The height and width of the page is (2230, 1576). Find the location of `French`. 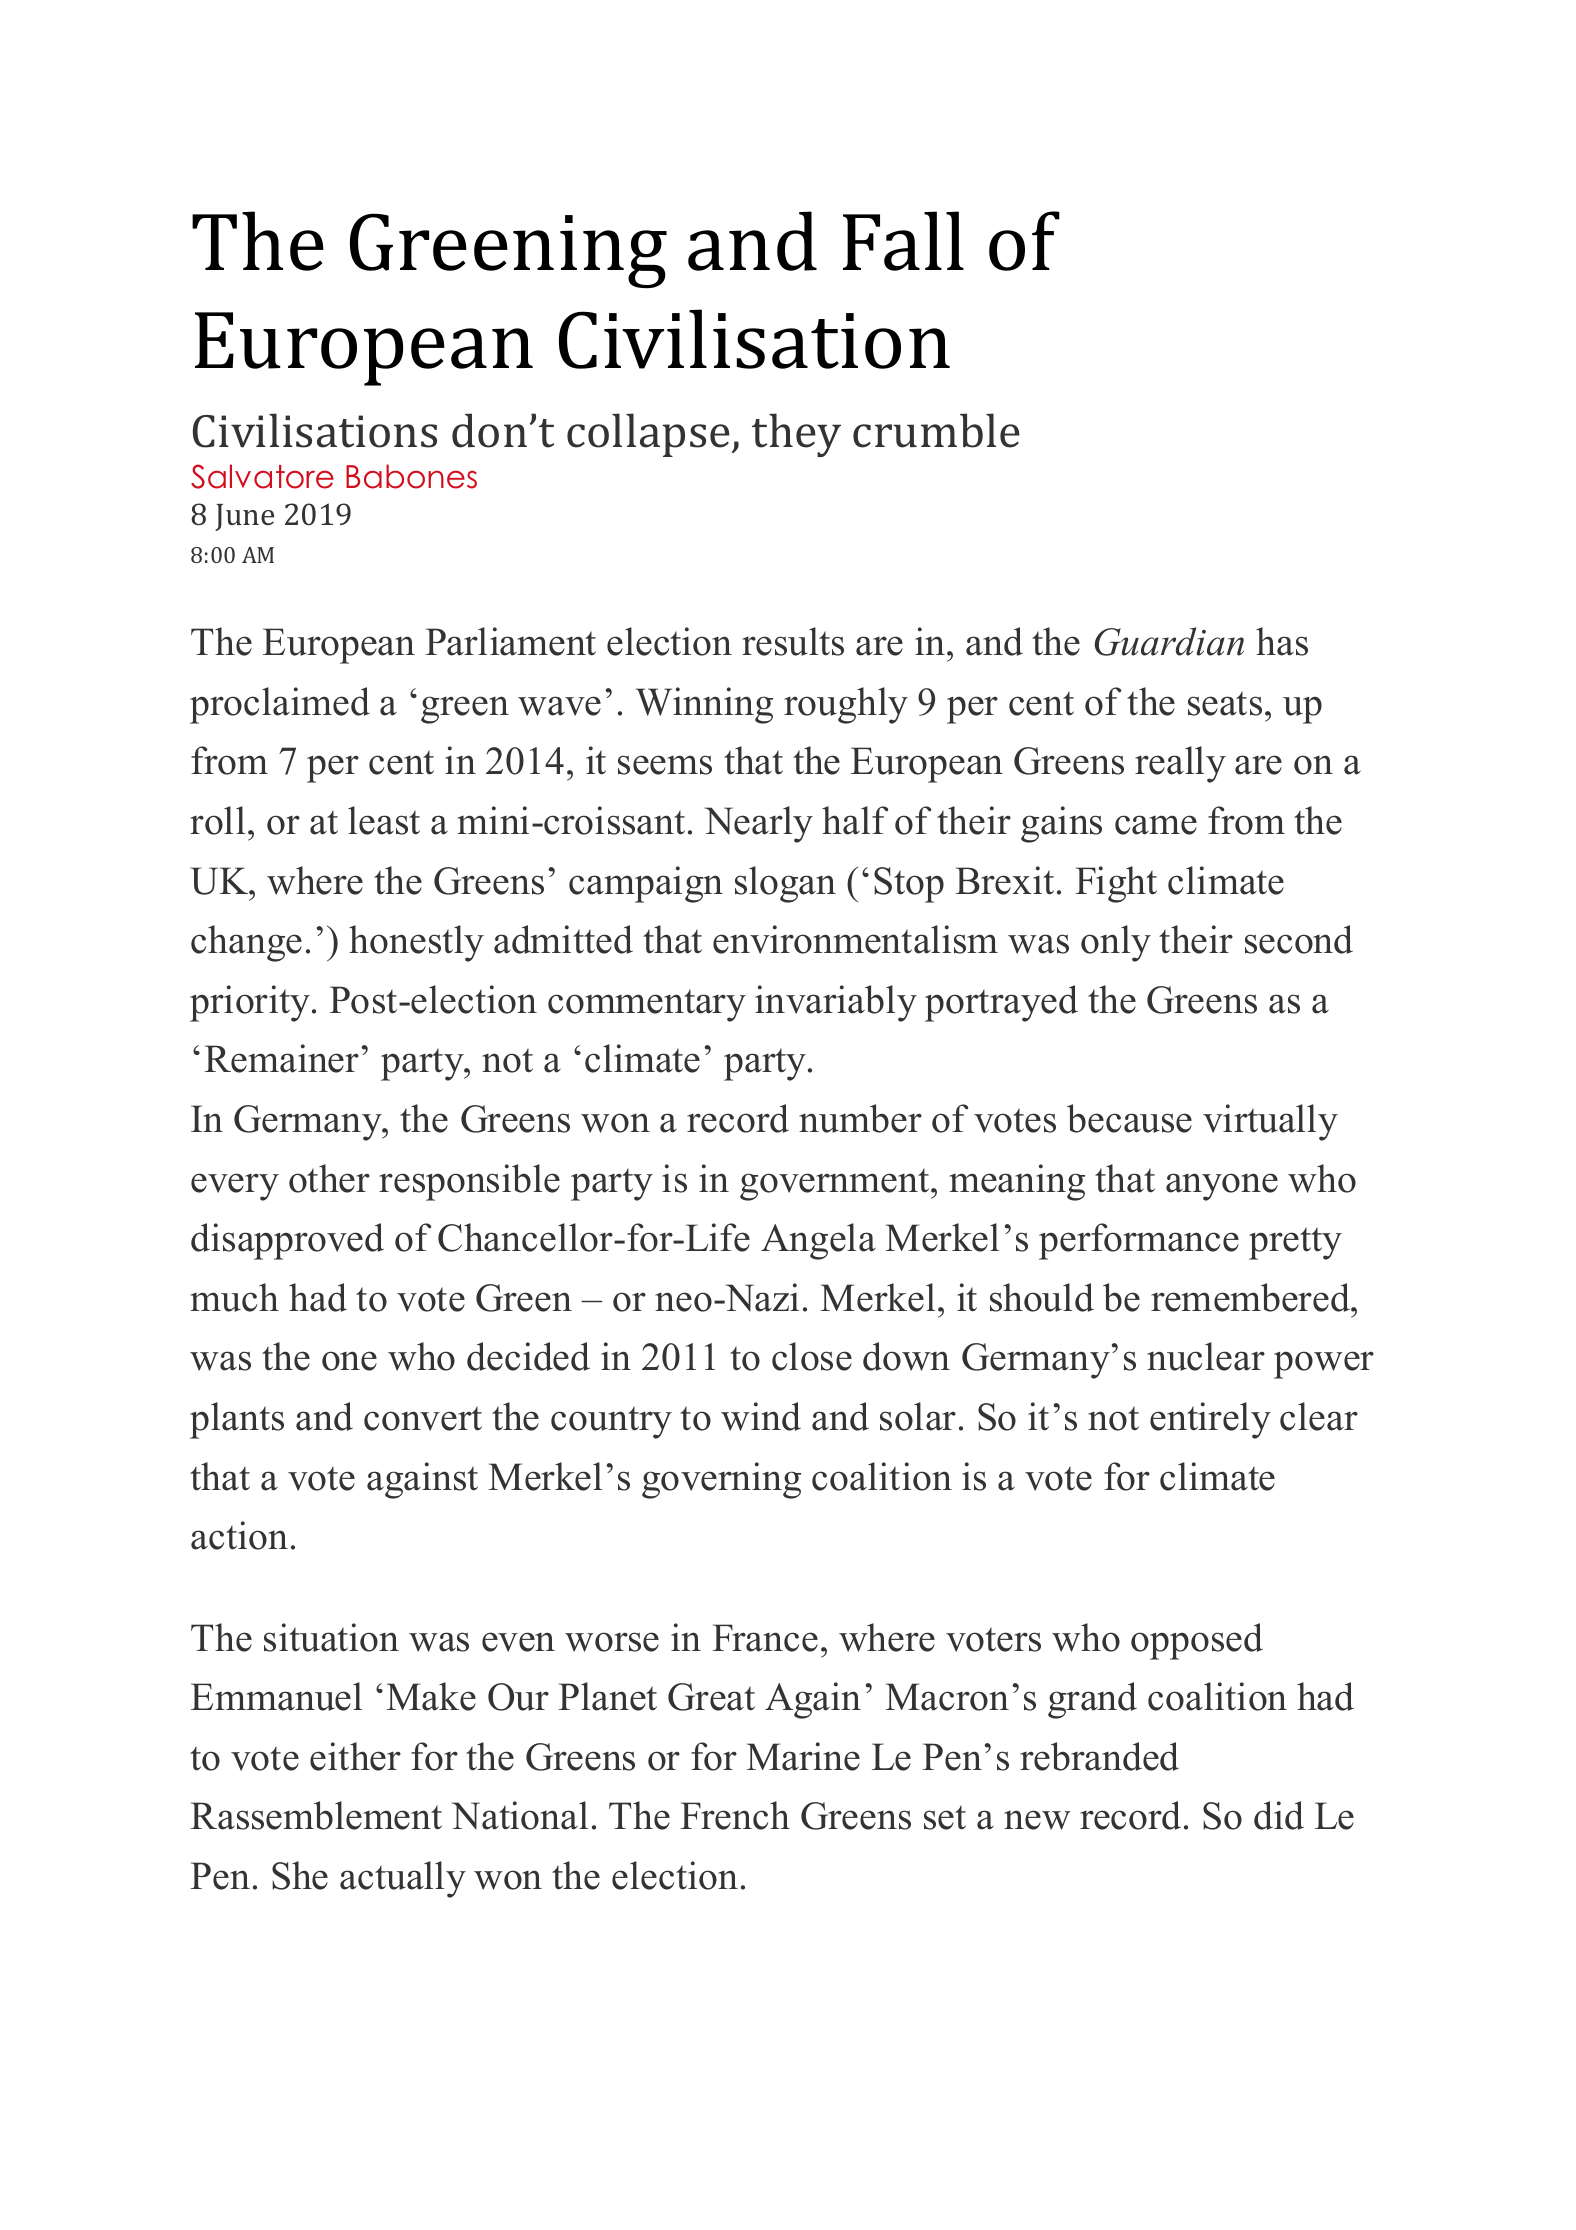

French is located at coordinates (735, 1815).
